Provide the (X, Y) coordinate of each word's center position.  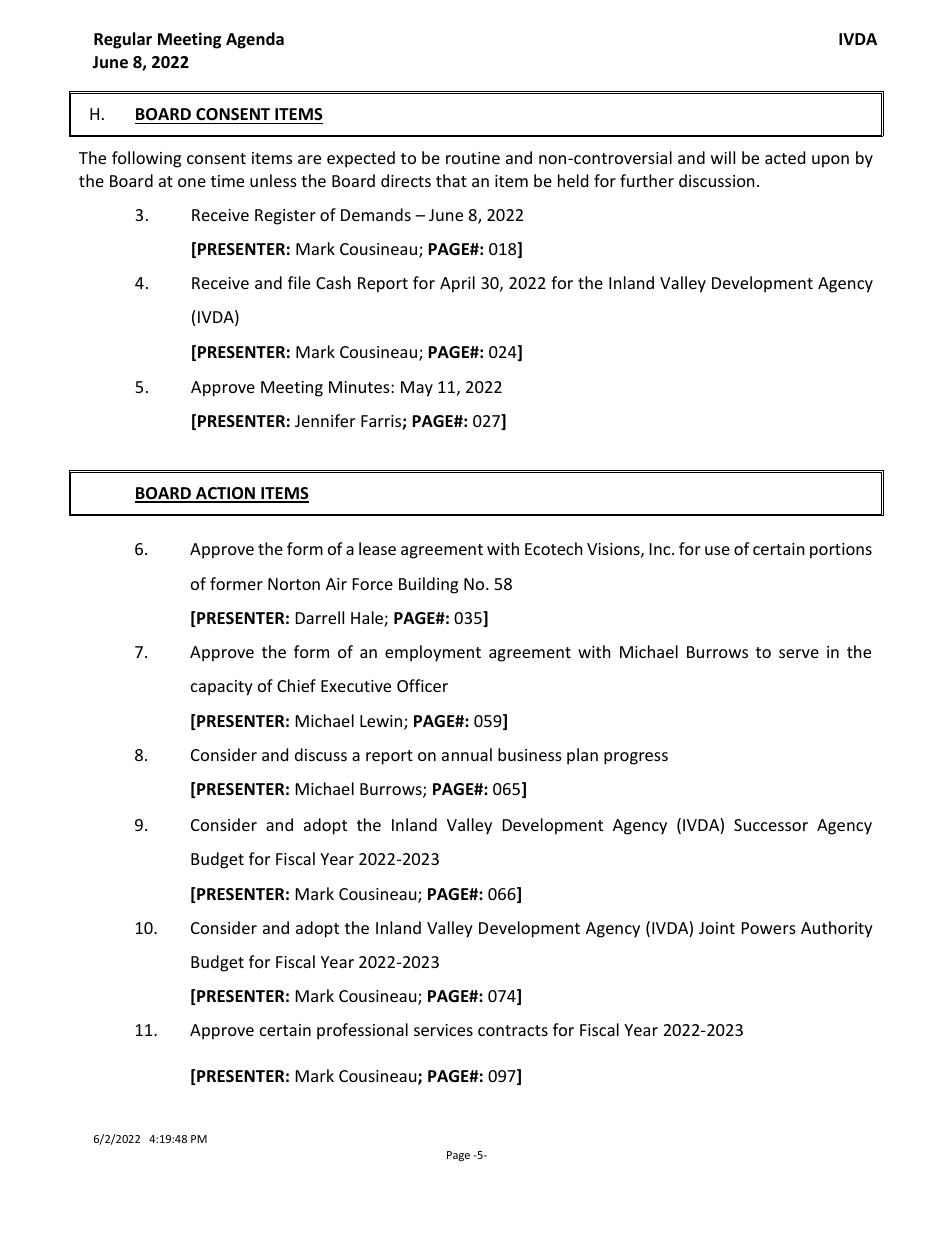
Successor (771, 825)
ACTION (225, 494)
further (647, 180)
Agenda (255, 40)
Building (428, 585)
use (717, 550)
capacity (222, 688)
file (299, 282)
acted (785, 157)
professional (362, 1031)
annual (467, 754)
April (457, 284)
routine (473, 158)
